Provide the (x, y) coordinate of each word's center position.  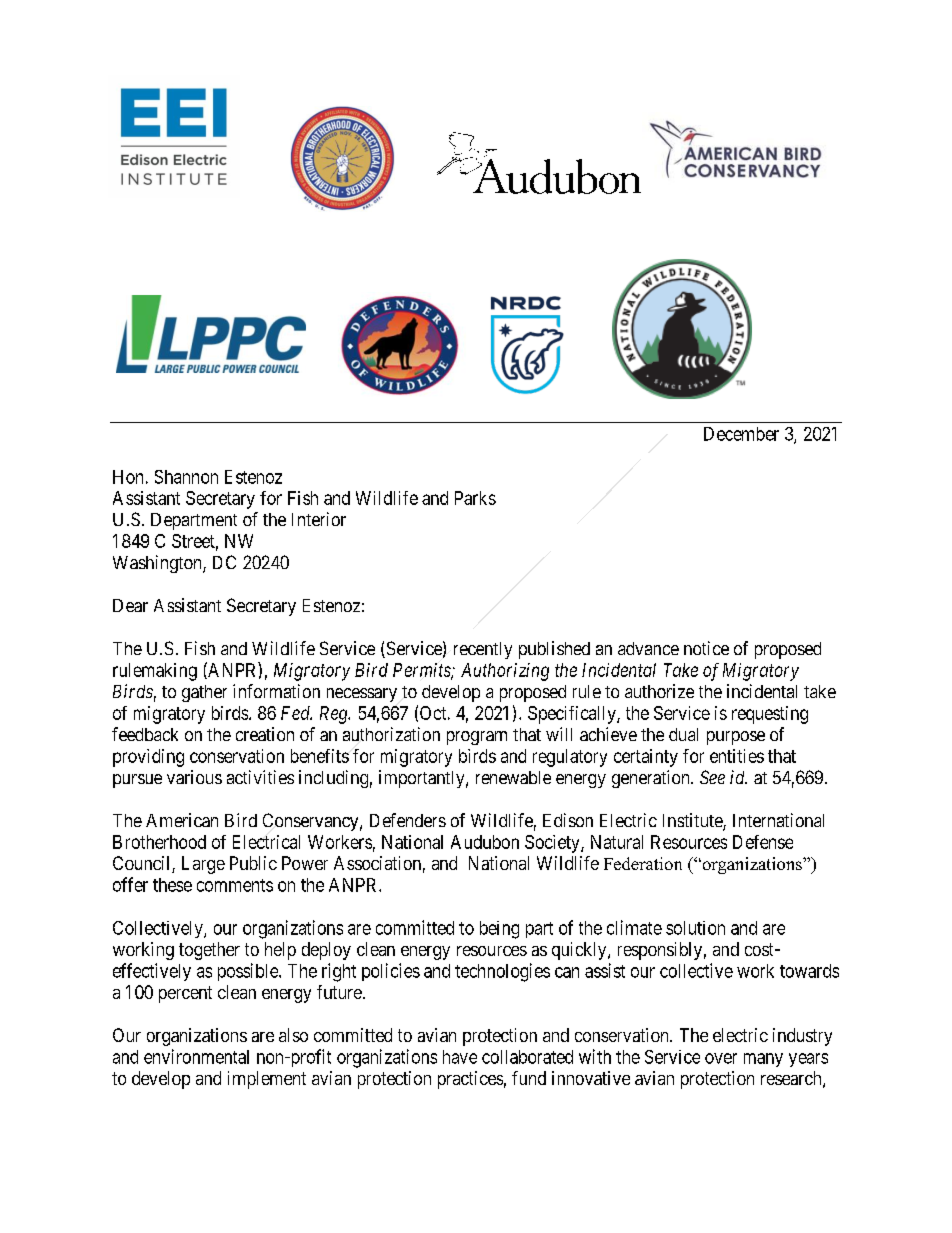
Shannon (186, 477)
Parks (475, 498)
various (194, 777)
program (477, 738)
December (741, 434)
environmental (196, 1056)
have (460, 1057)
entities (737, 756)
